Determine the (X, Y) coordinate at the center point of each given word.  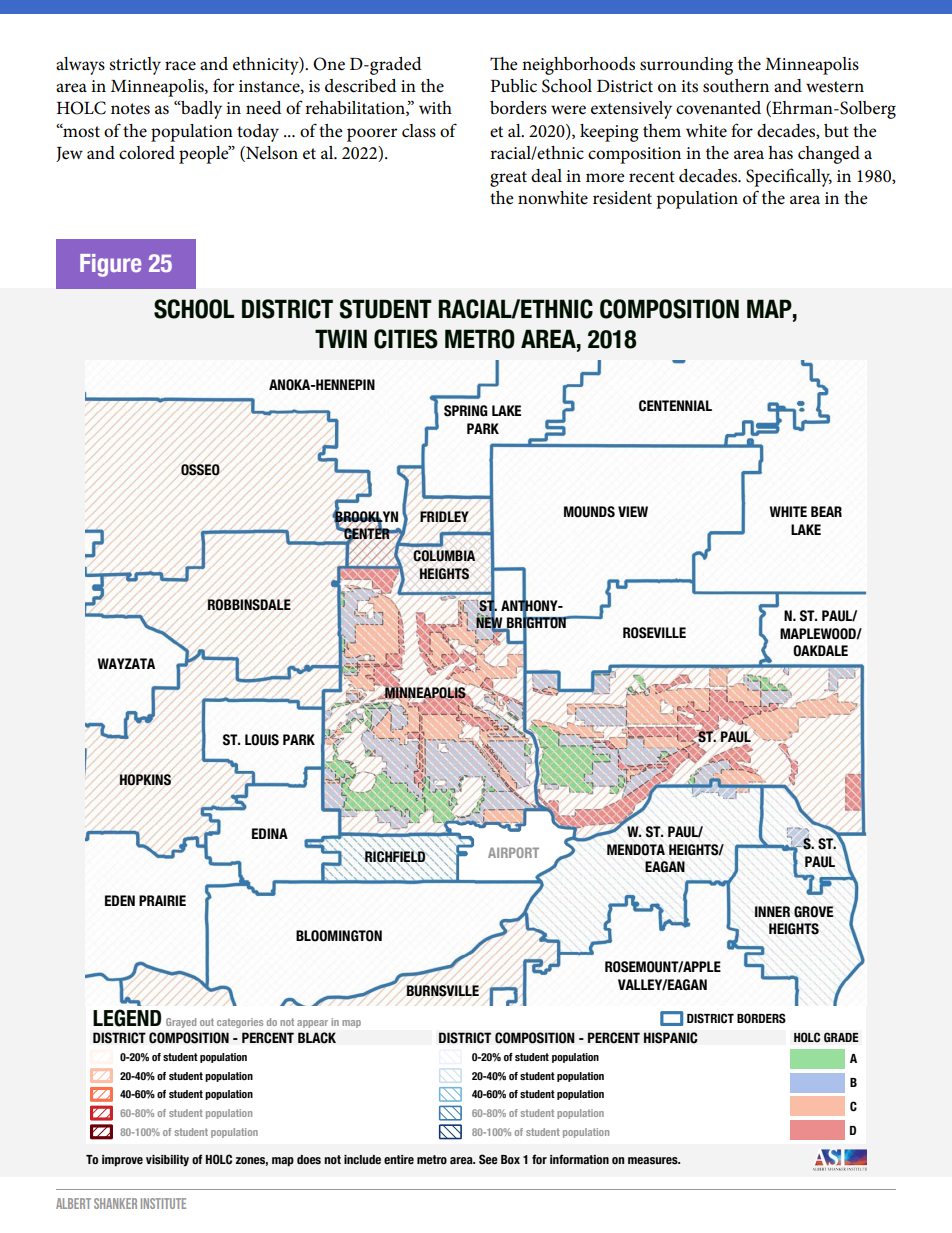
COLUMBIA (444, 556)
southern (736, 86)
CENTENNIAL (675, 406)
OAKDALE (820, 651)
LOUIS (262, 740)
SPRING (466, 411)
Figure (110, 265)
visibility (167, 1160)
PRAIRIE (162, 900)
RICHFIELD (395, 856)
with (435, 107)
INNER (772, 911)
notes (130, 109)
